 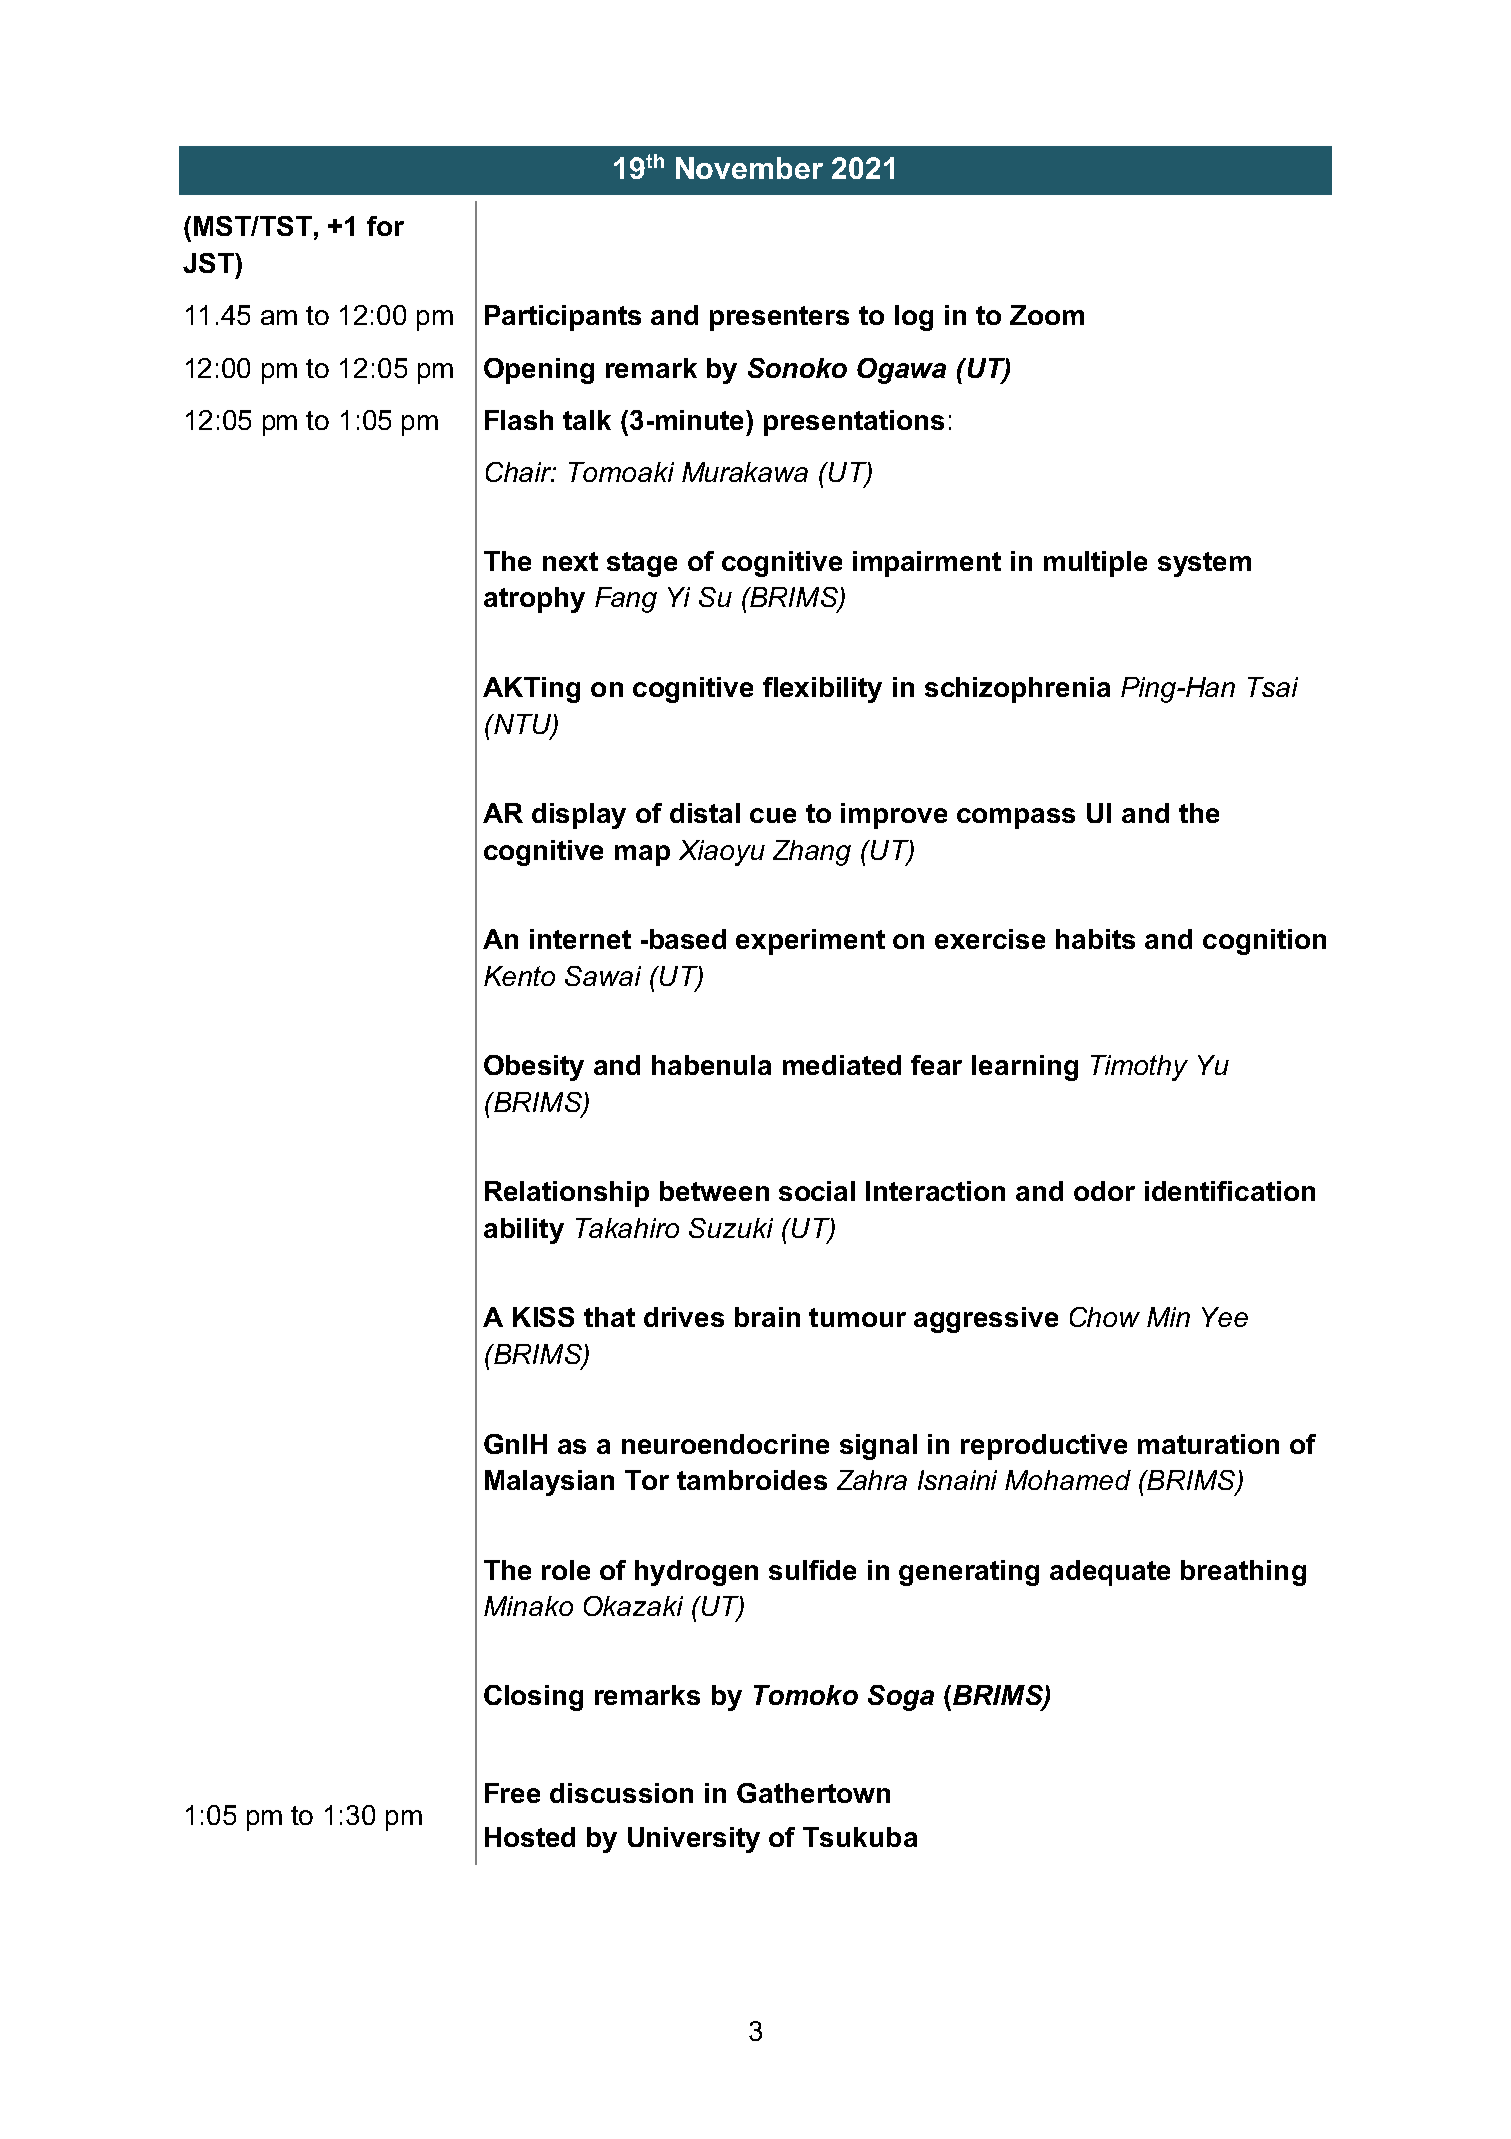 What do you see at coordinates (1105, 1317) in the document?
I see `Chow` at bounding box center [1105, 1317].
